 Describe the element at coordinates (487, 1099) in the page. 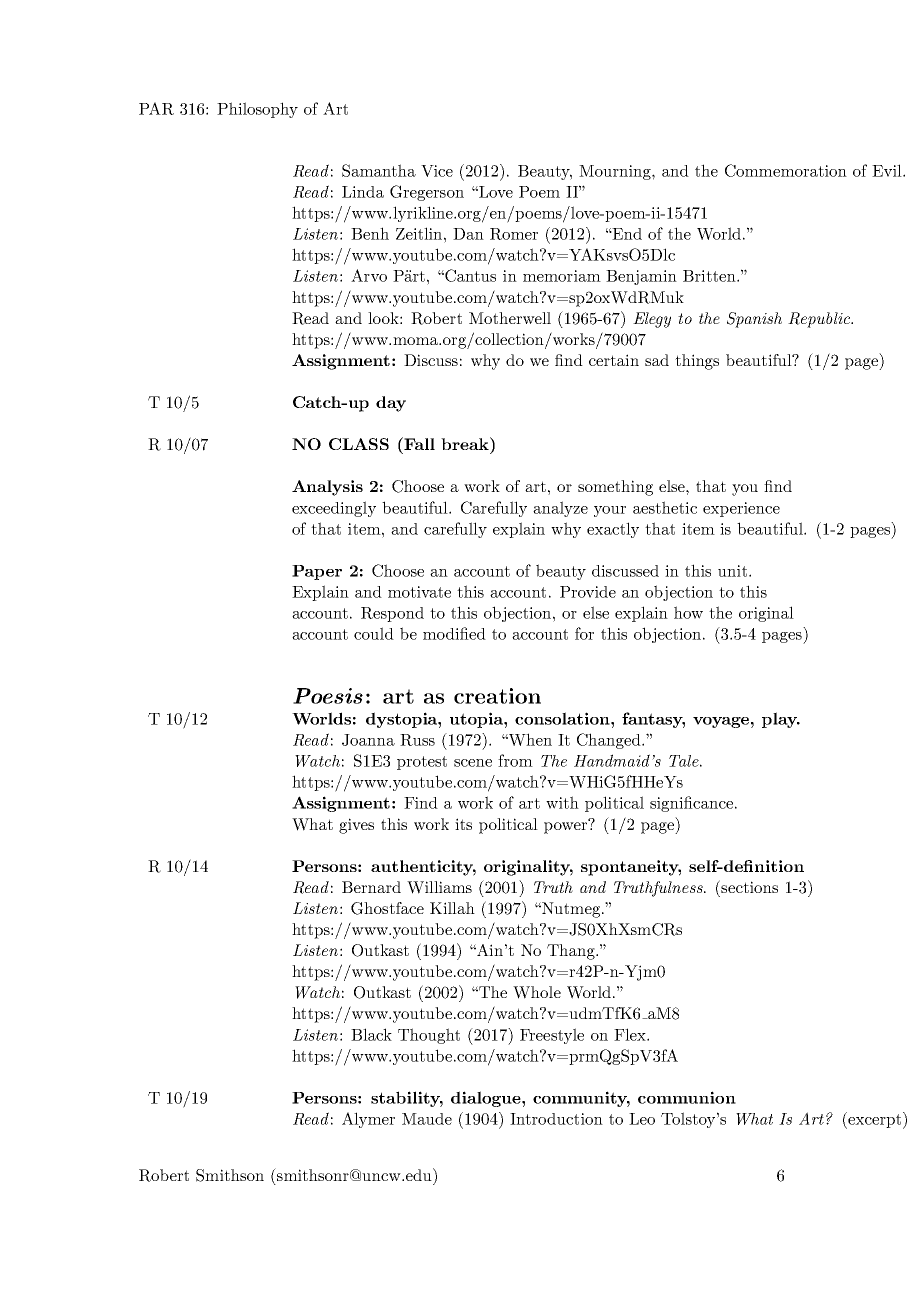

I see `dialogue` at that location.
